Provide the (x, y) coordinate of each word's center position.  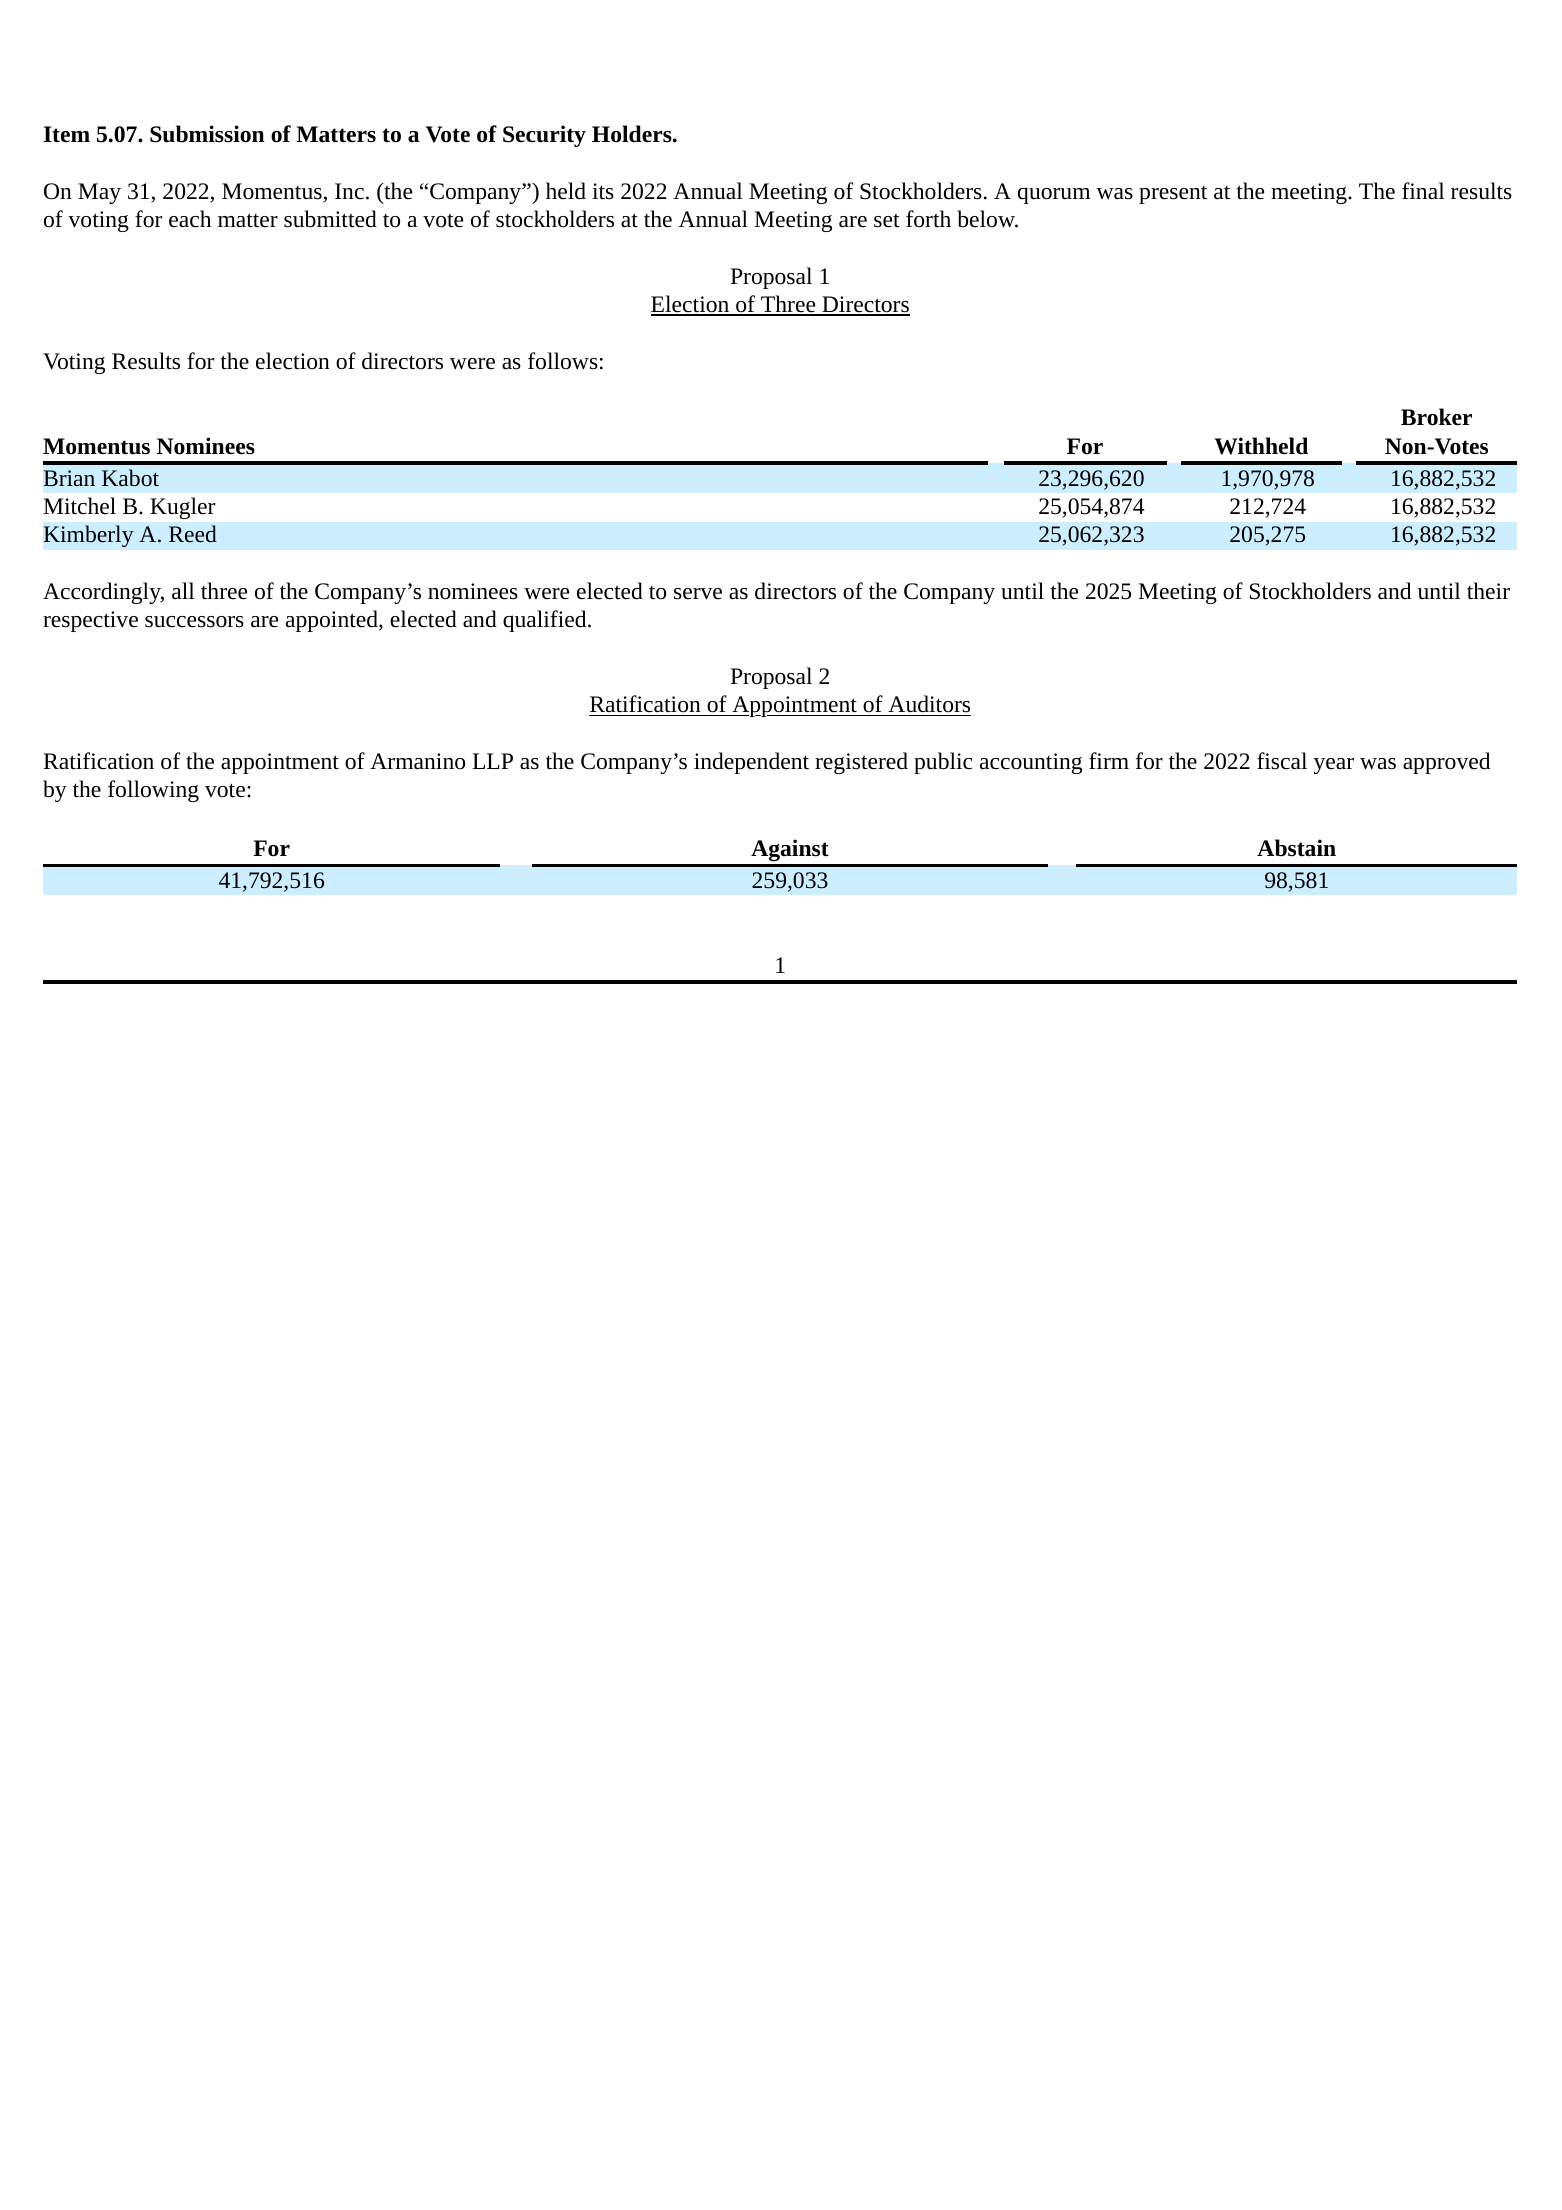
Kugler (182, 508)
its (603, 191)
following (153, 791)
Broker (1436, 417)
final (1423, 191)
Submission (207, 134)
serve (698, 594)
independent (751, 763)
